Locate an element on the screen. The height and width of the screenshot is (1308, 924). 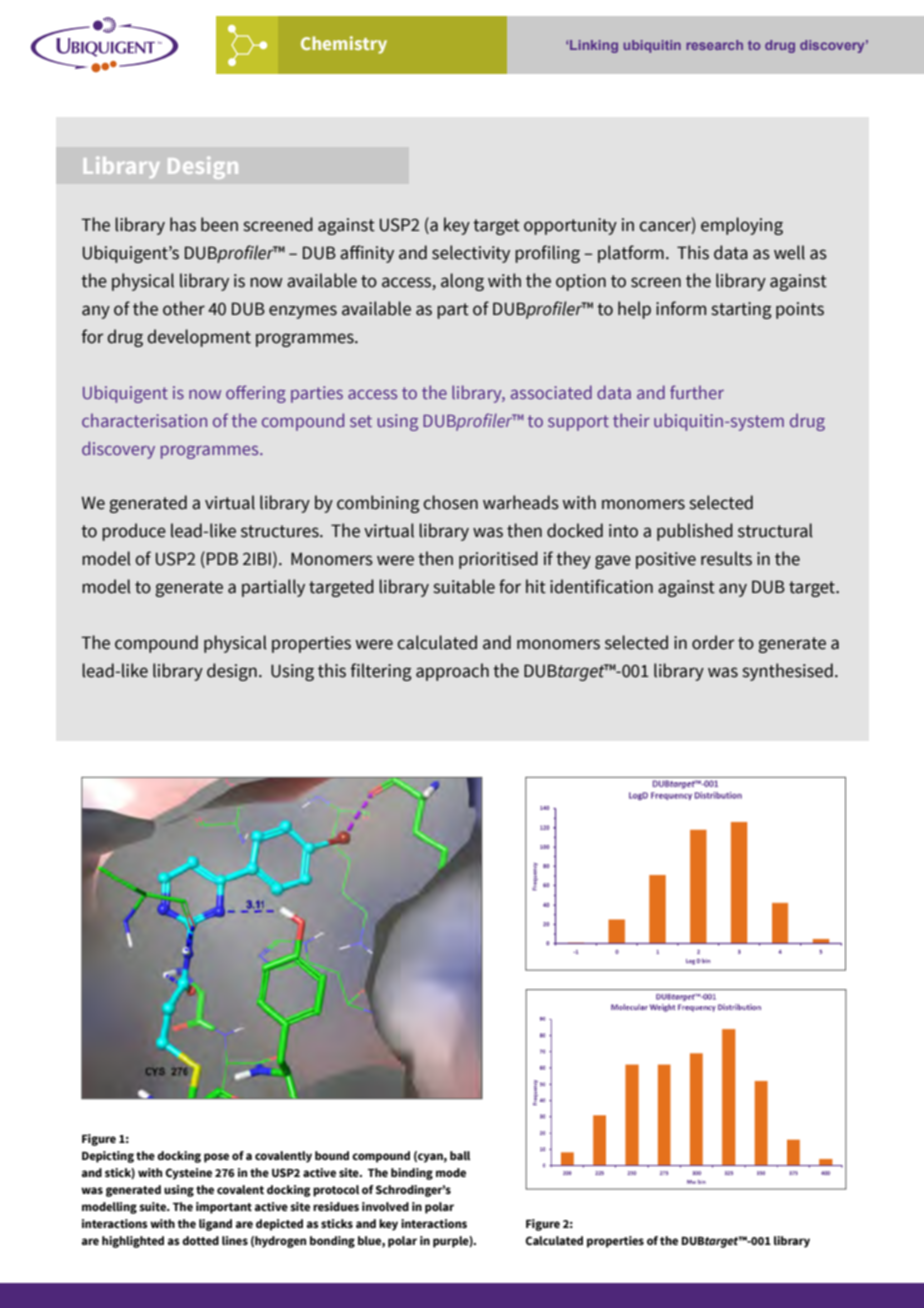
ligand is located at coordinates (215, 1225).
